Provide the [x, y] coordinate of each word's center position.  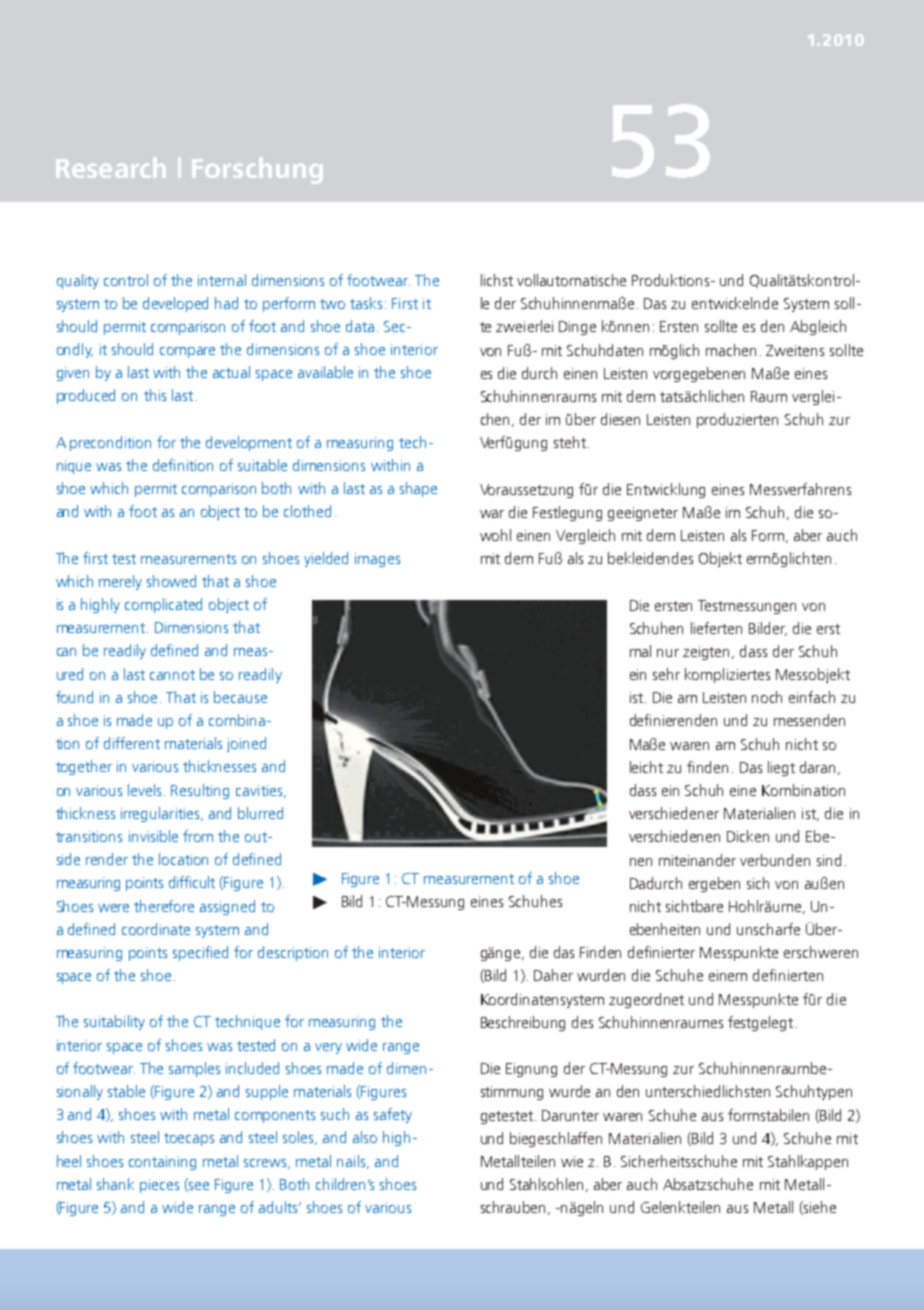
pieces [159, 1186]
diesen [620, 419]
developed [175, 304]
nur [668, 653]
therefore [164, 906]
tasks [366, 303]
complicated [163, 605]
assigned [227, 907]
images [377, 560]
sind [829, 860]
